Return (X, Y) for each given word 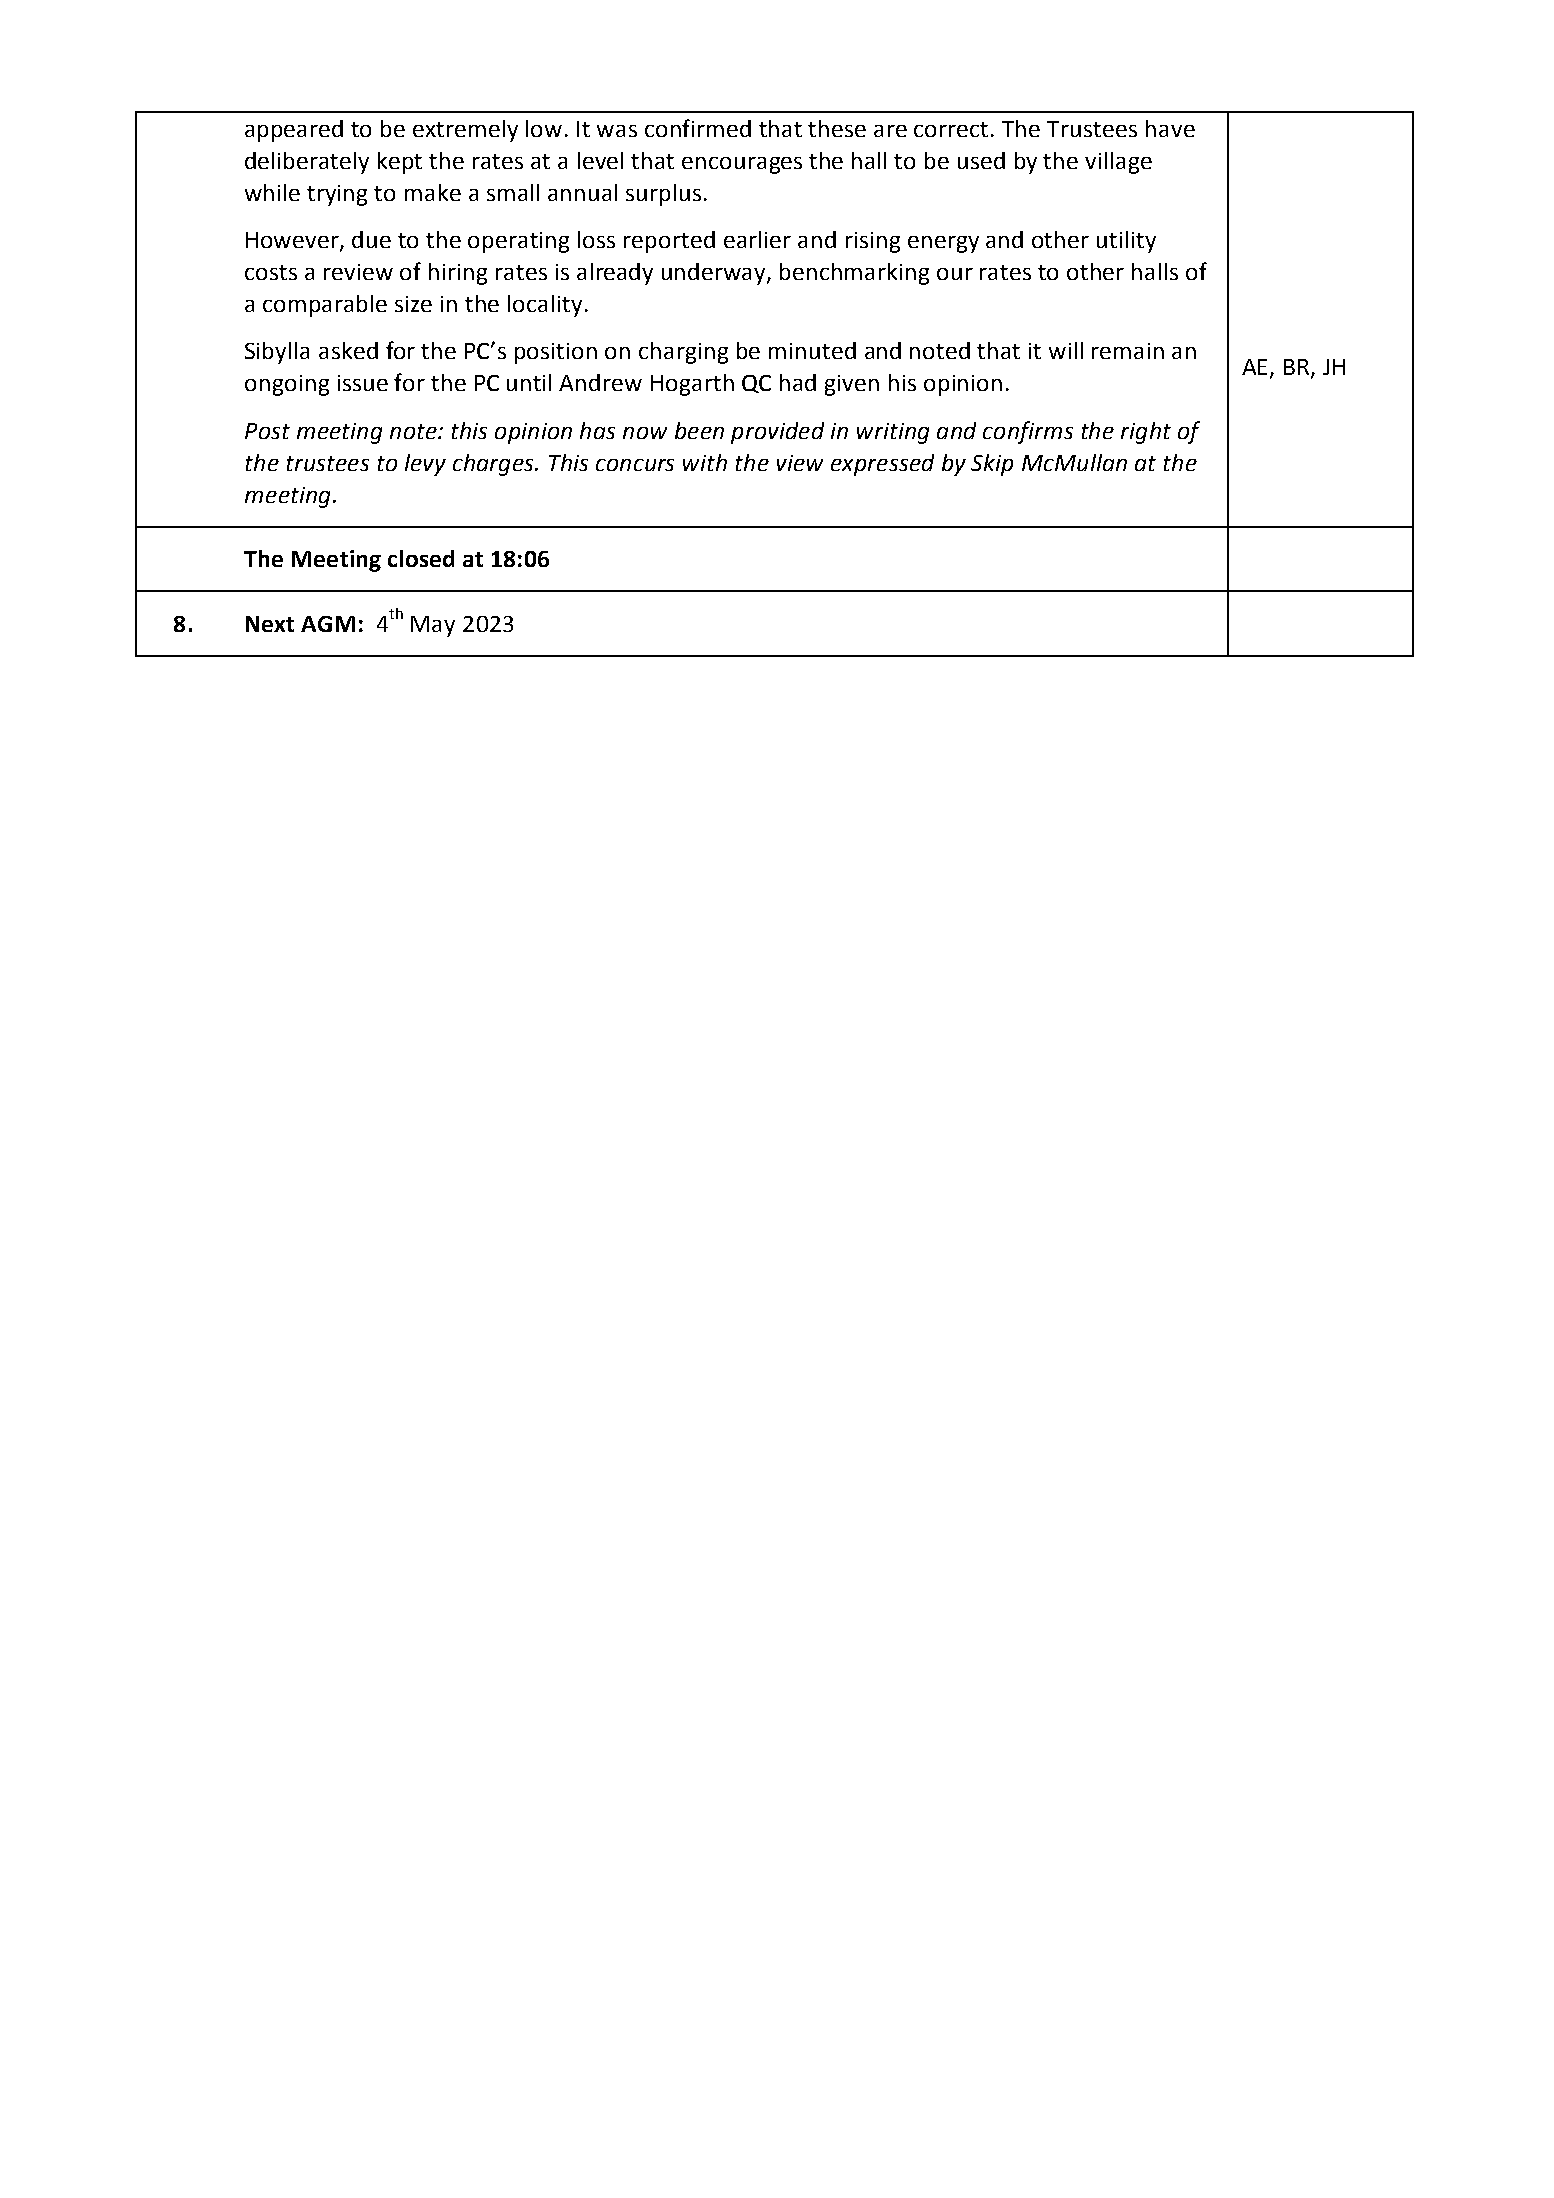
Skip (992, 465)
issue (363, 383)
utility (1126, 242)
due (371, 239)
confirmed (698, 128)
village (1118, 163)
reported (669, 242)
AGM (328, 624)
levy (425, 465)
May (433, 626)
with (705, 462)
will (1066, 350)
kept (400, 163)
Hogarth (692, 385)
